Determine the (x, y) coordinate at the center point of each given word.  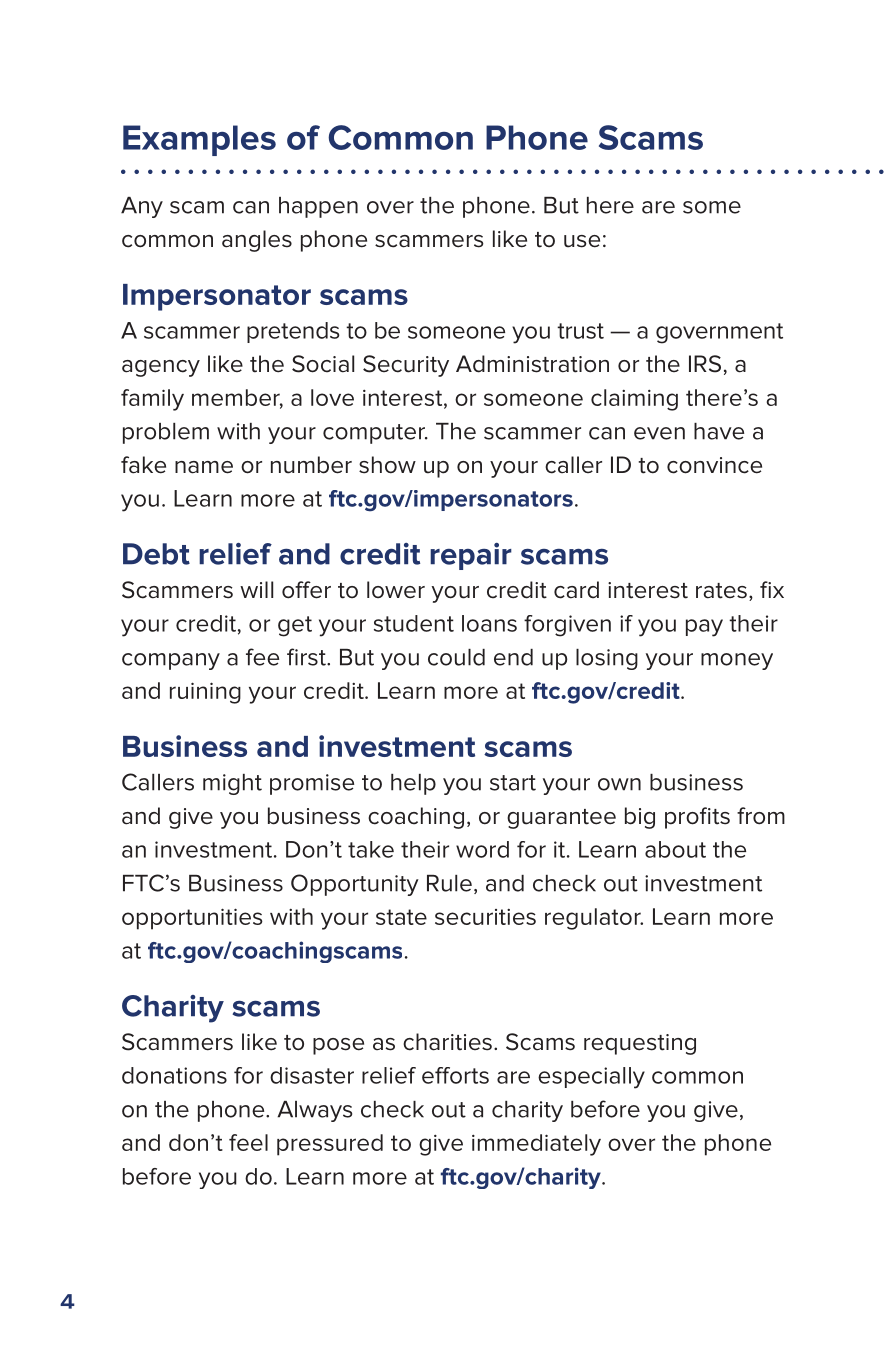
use (582, 241)
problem (166, 433)
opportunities (192, 919)
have (719, 431)
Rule (449, 883)
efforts (455, 1075)
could (456, 657)
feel (248, 1142)
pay (704, 628)
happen (318, 207)
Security (406, 366)
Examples (199, 140)
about (675, 849)
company (171, 661)
